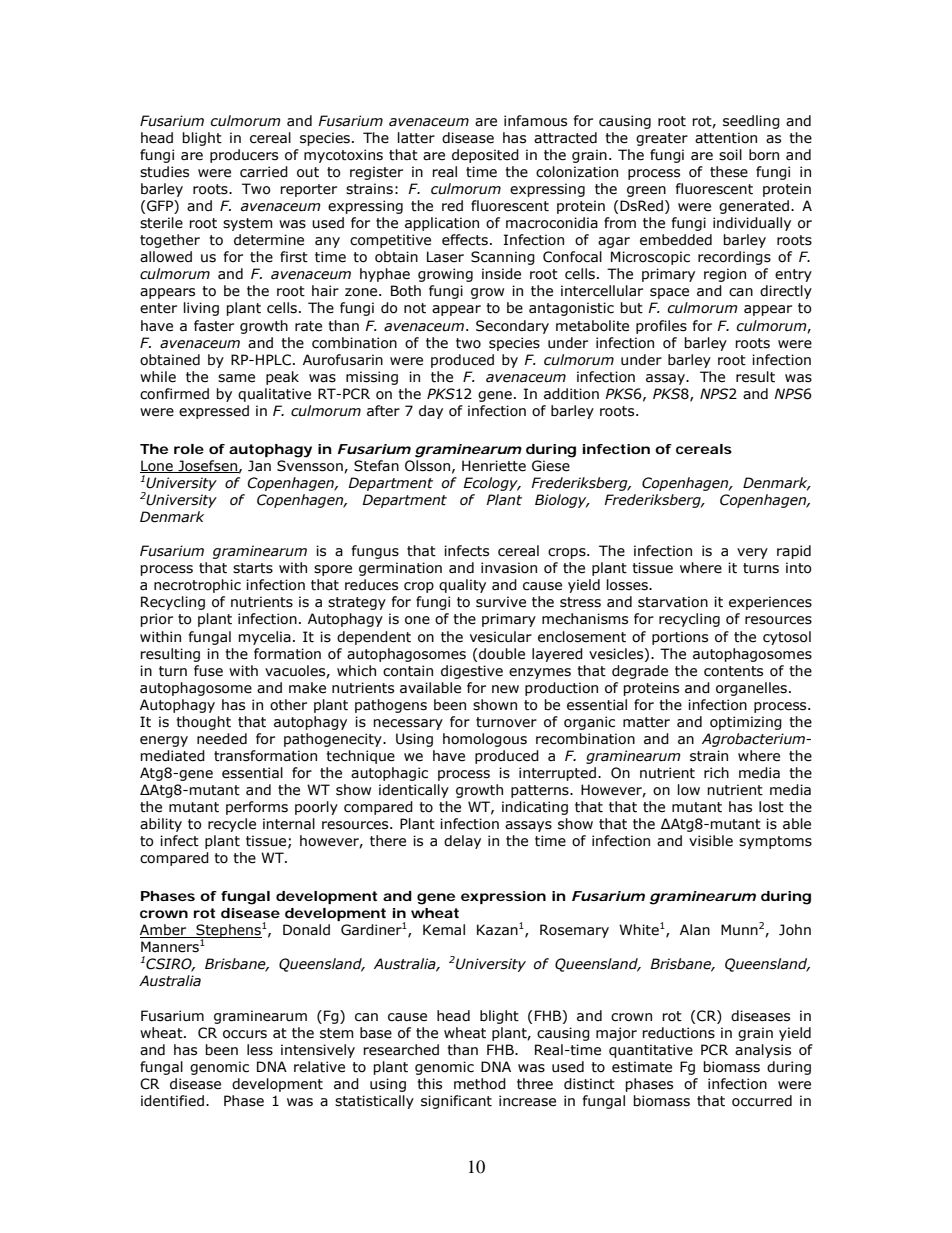 Image resolution: width=952 pixels, height=1233 pixels. What do you see at coordinates (763, 1051) in the screenshot?
I see `analysis` at bounding box center [763, 1051].
